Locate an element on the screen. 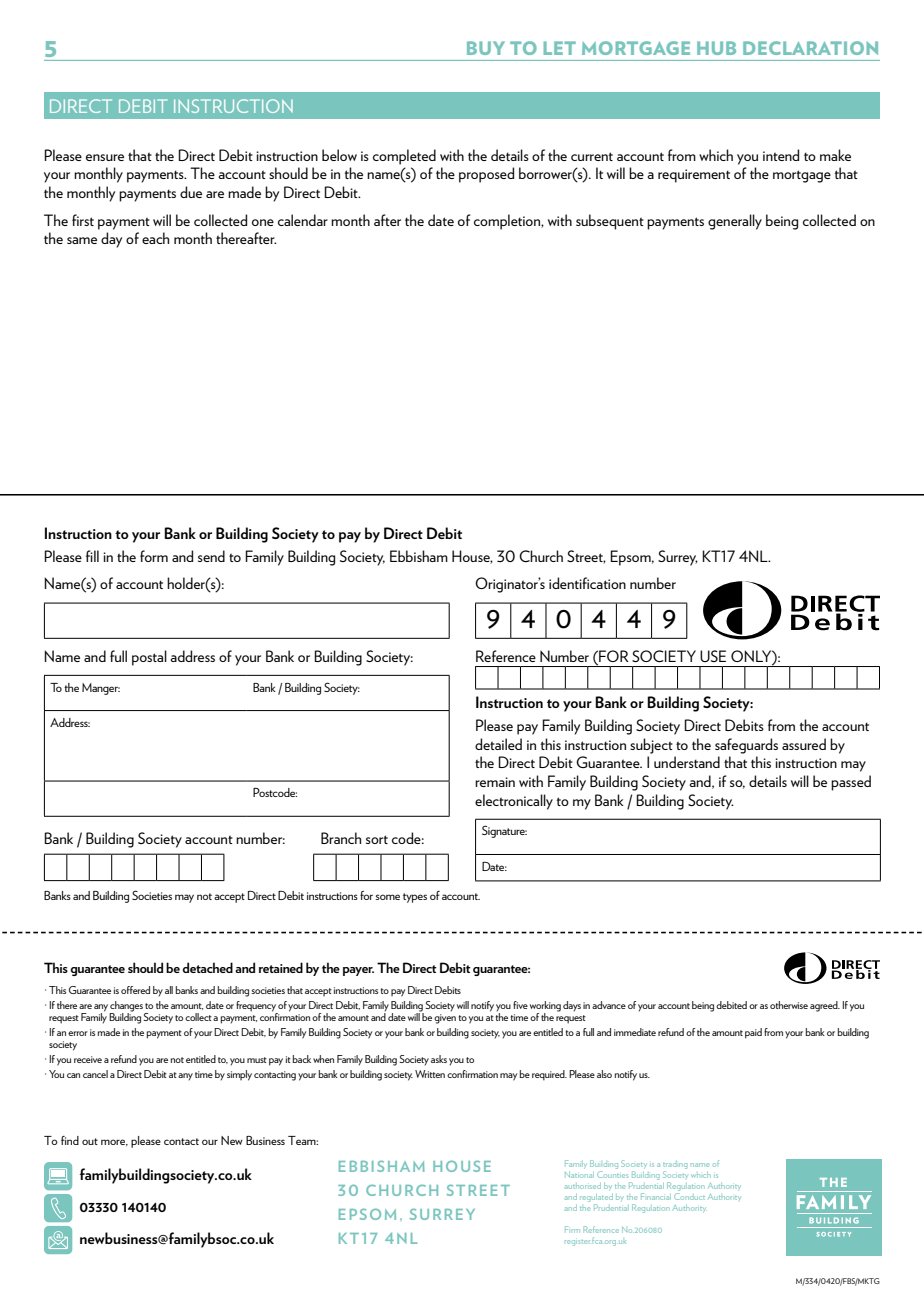 The width and height of the screenshot is (924, 1308). generally is located at coordinates (735, 222).
